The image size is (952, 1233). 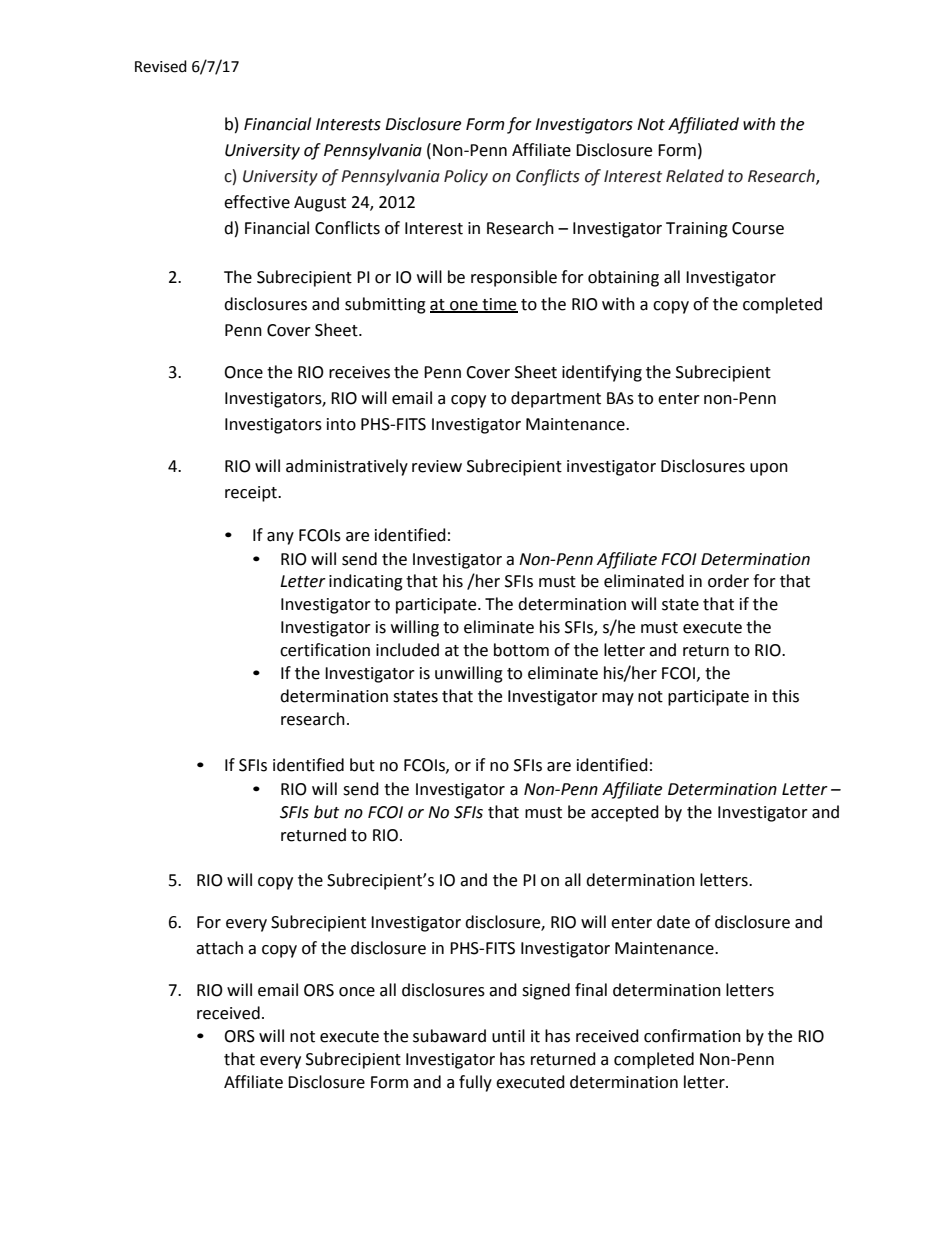 What do you see at coordinates (161, 66) in the document?
I see `Revised` at bounding box center [161, 66].
